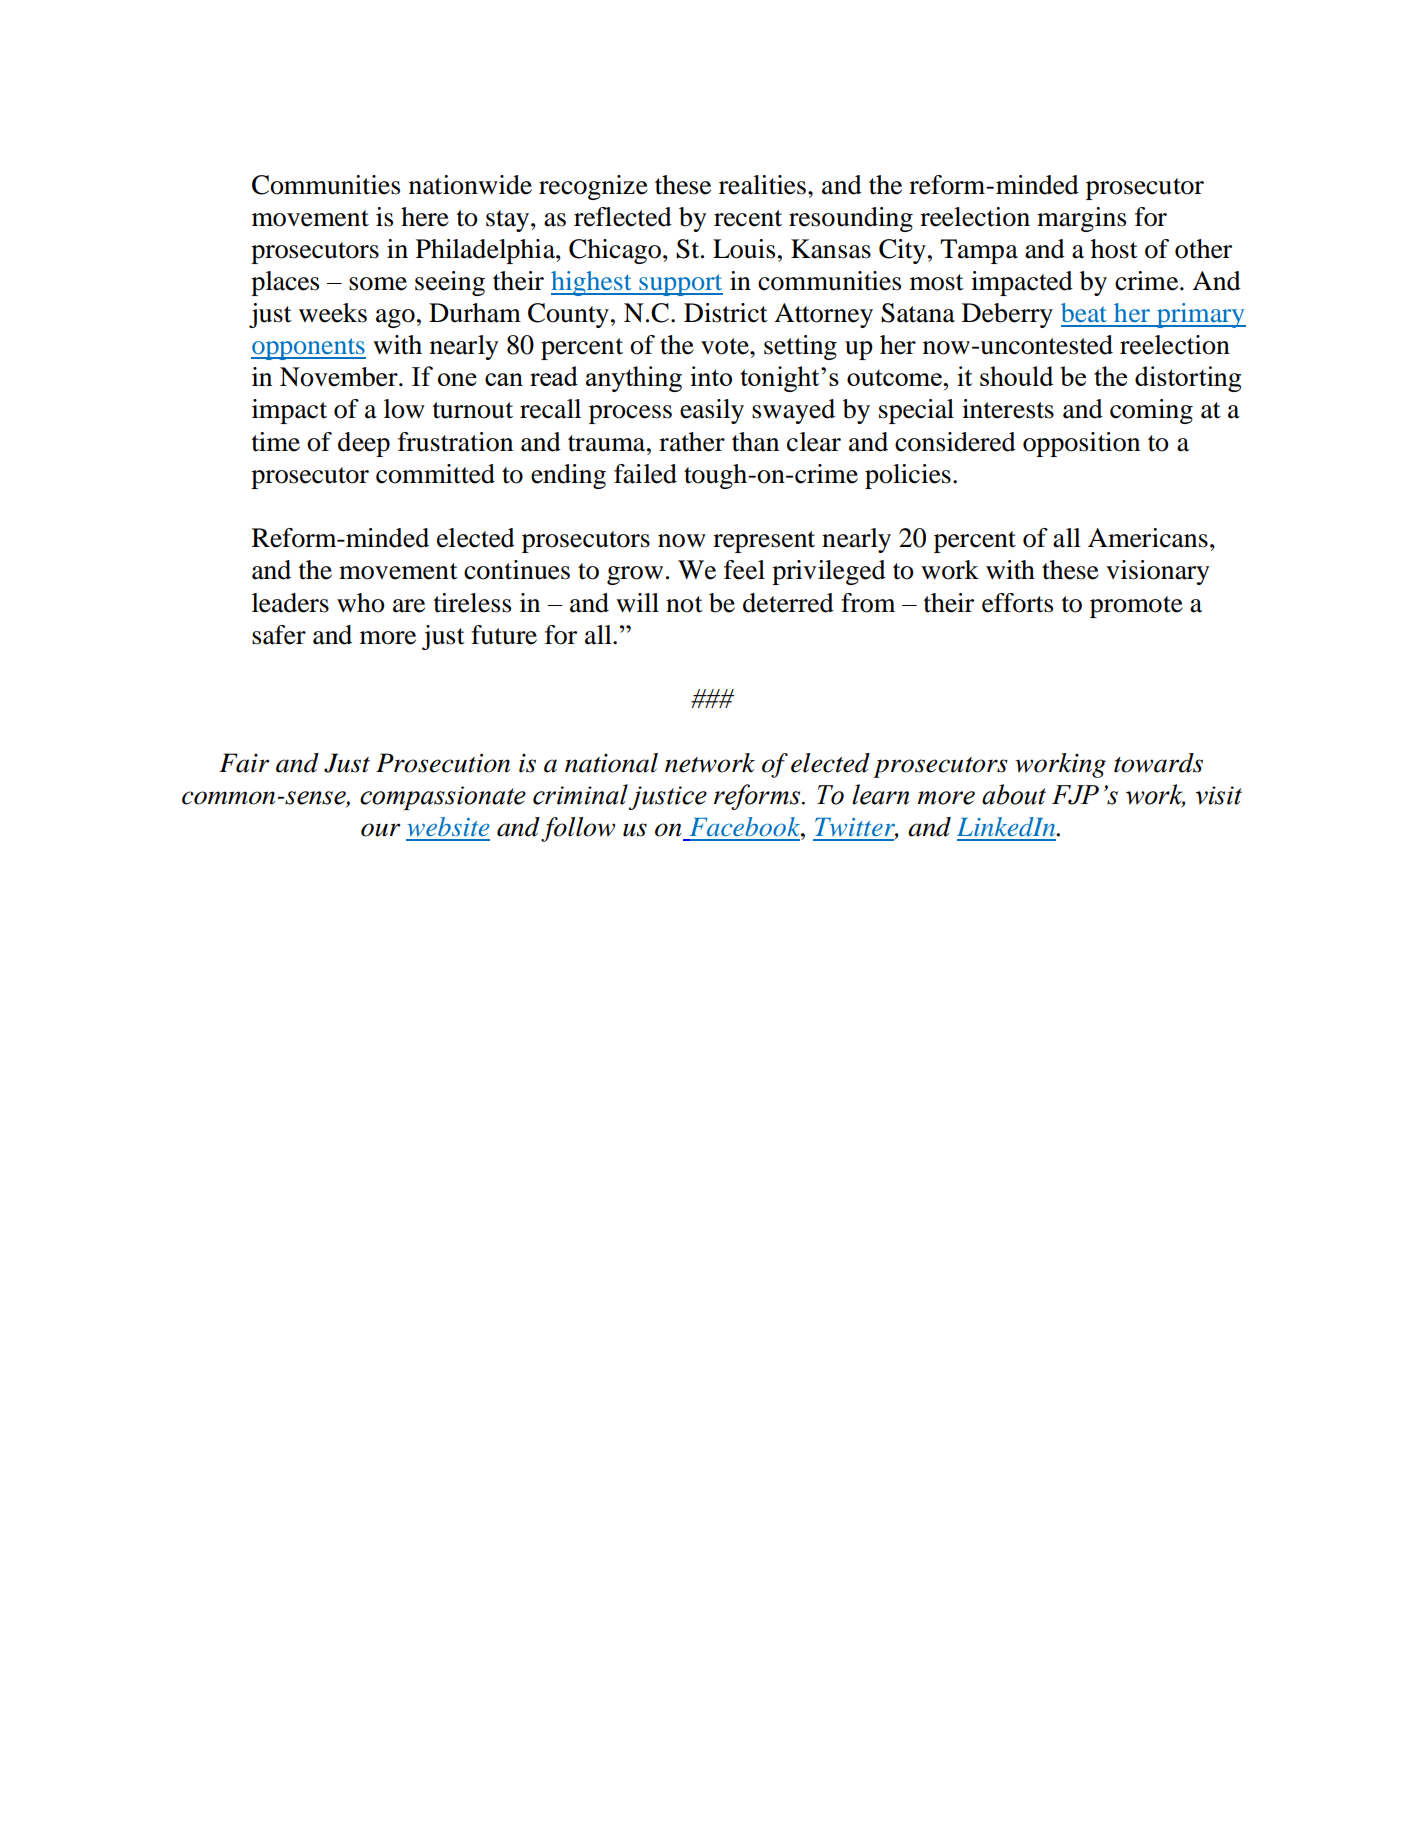 This screenshot has height=1843, width=1424. Describe the element at coordinates (1081, 219) in the screenshot. I see `margins` at that location.
